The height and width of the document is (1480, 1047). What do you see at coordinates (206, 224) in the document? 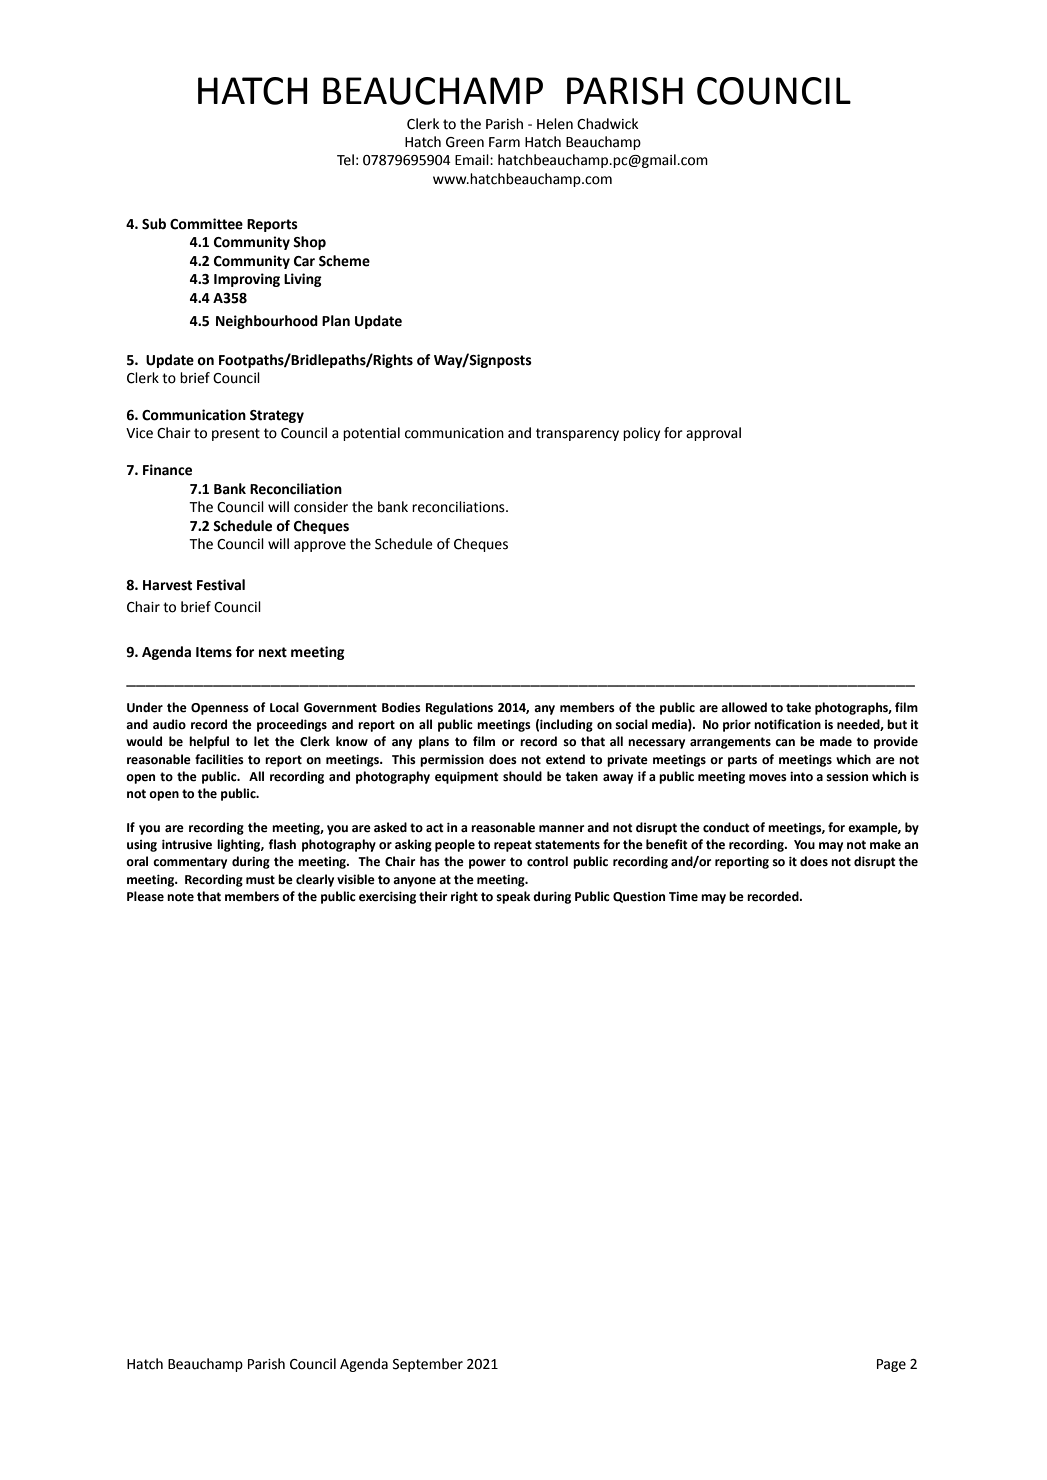
I see `Committee` at bounding box center [206, 224].
